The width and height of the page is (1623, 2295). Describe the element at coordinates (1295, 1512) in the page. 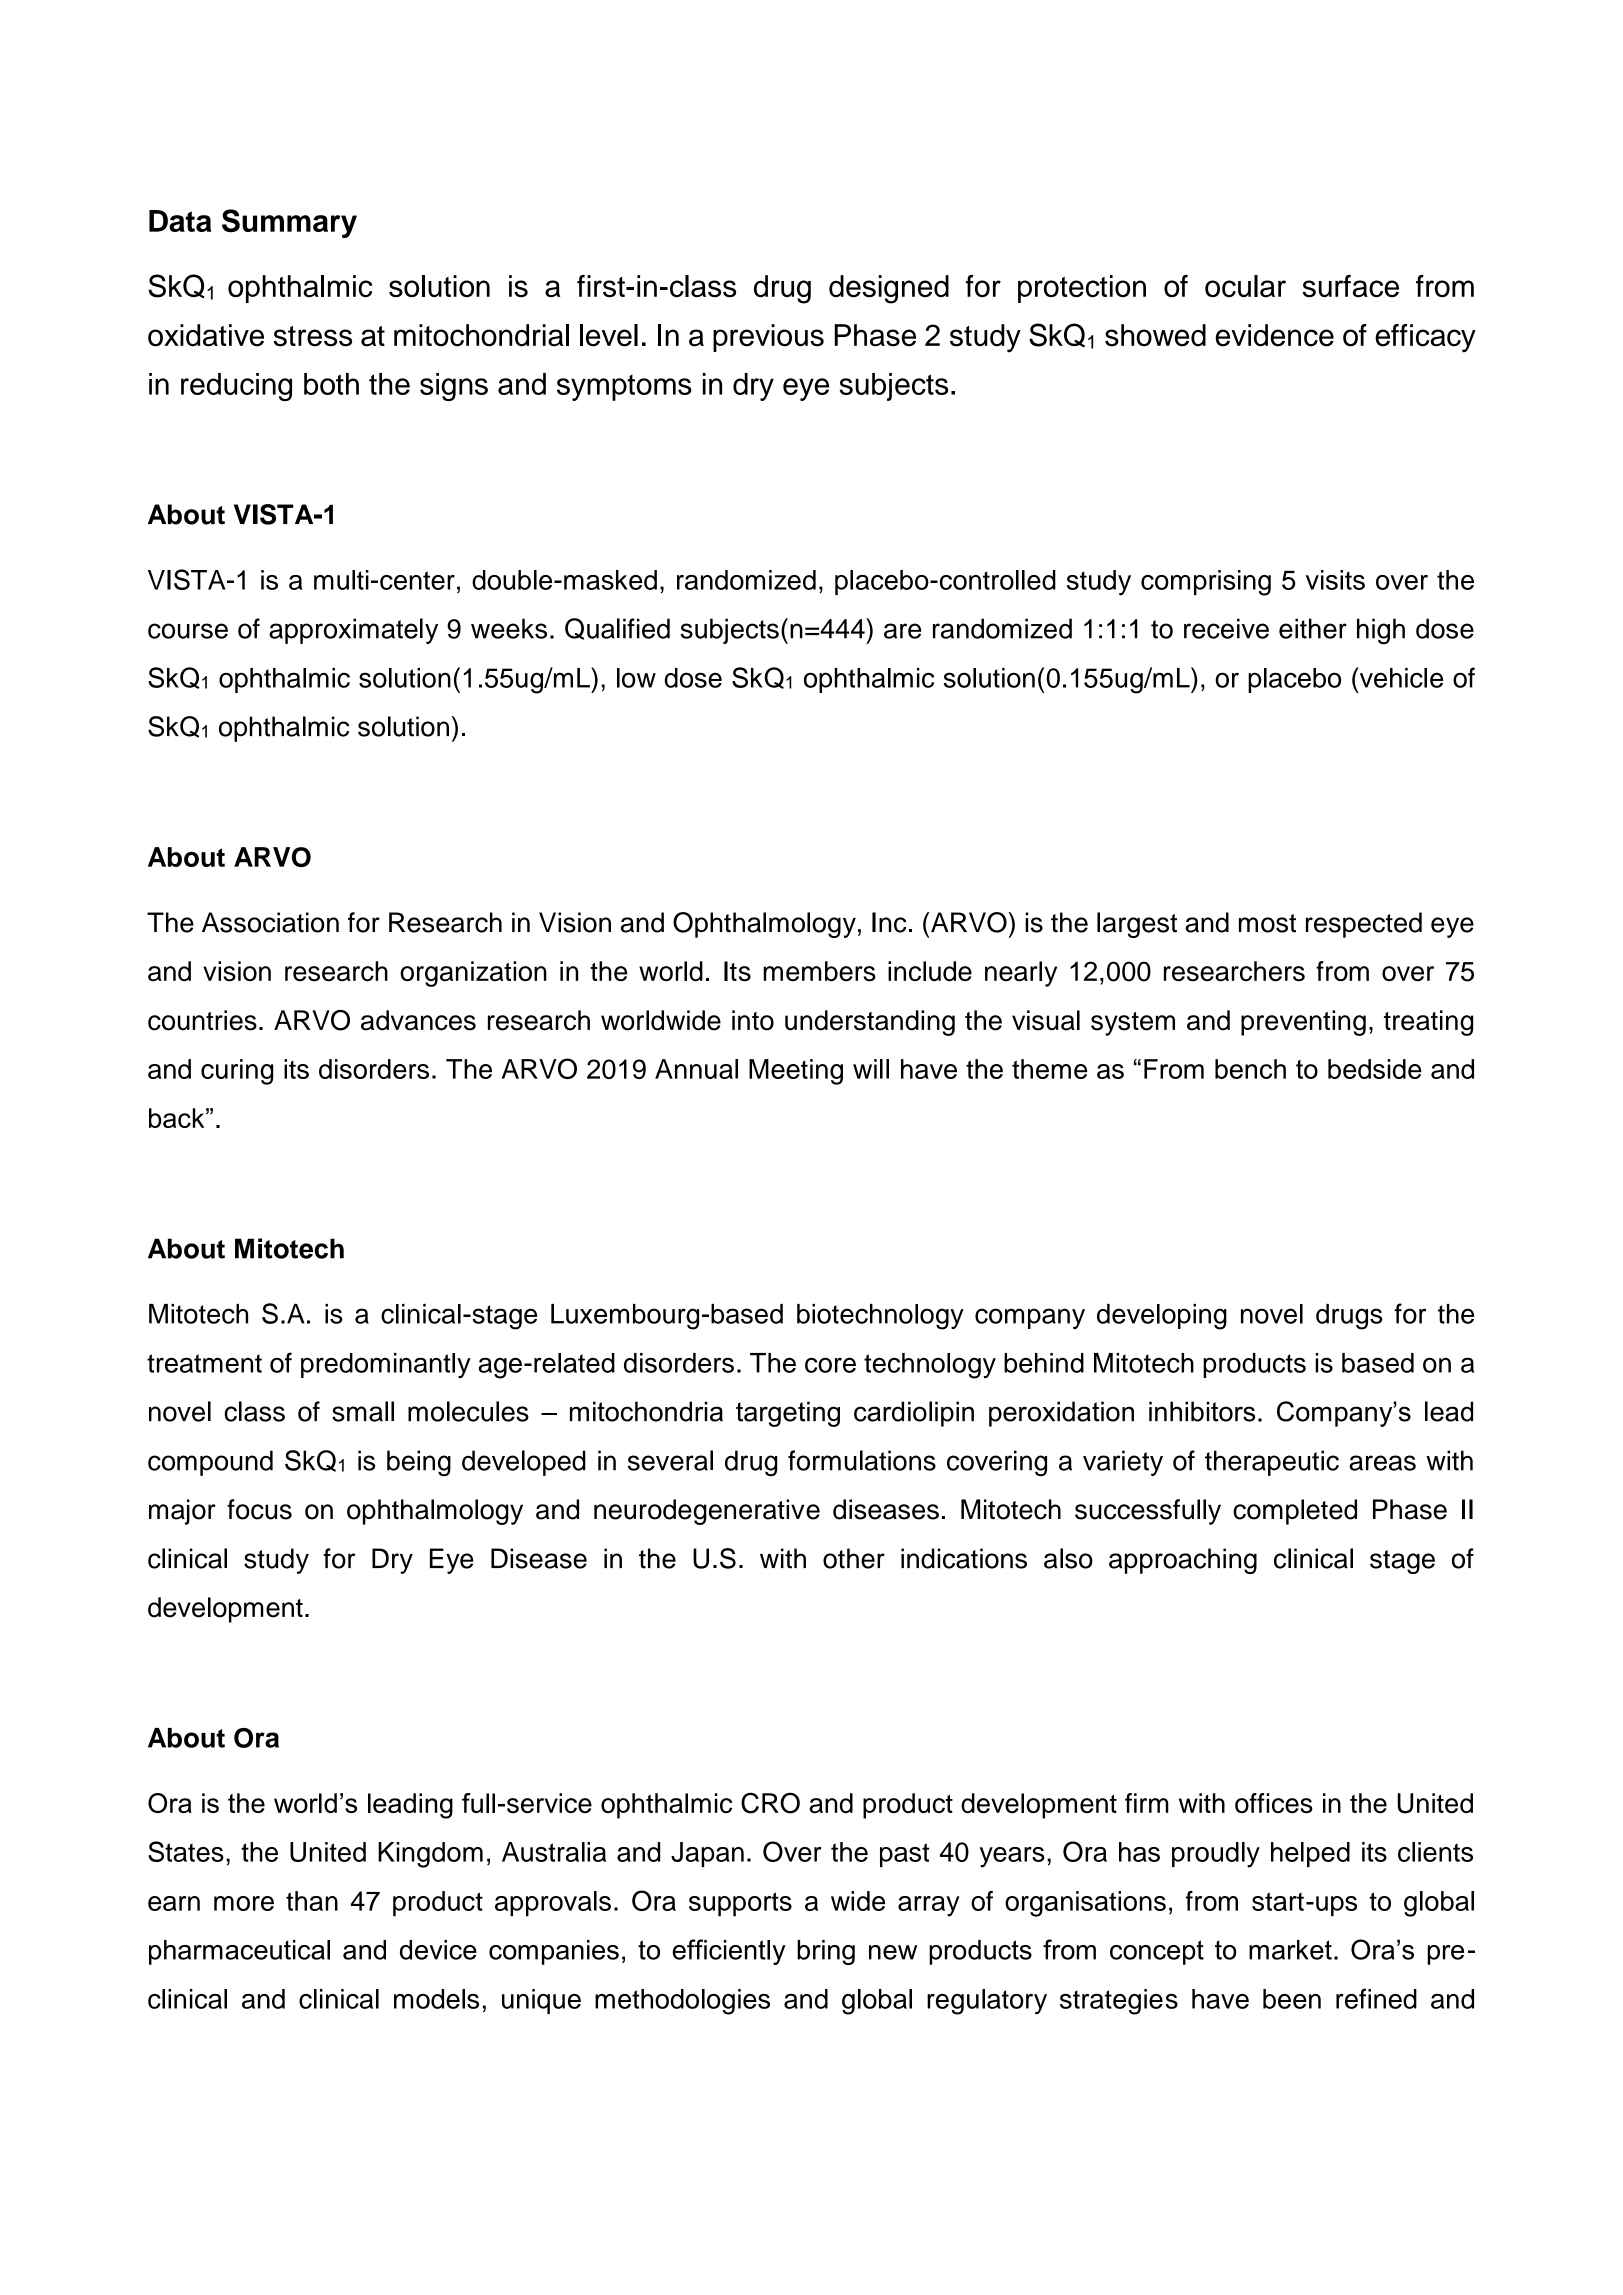

I see `completed` at that location.
